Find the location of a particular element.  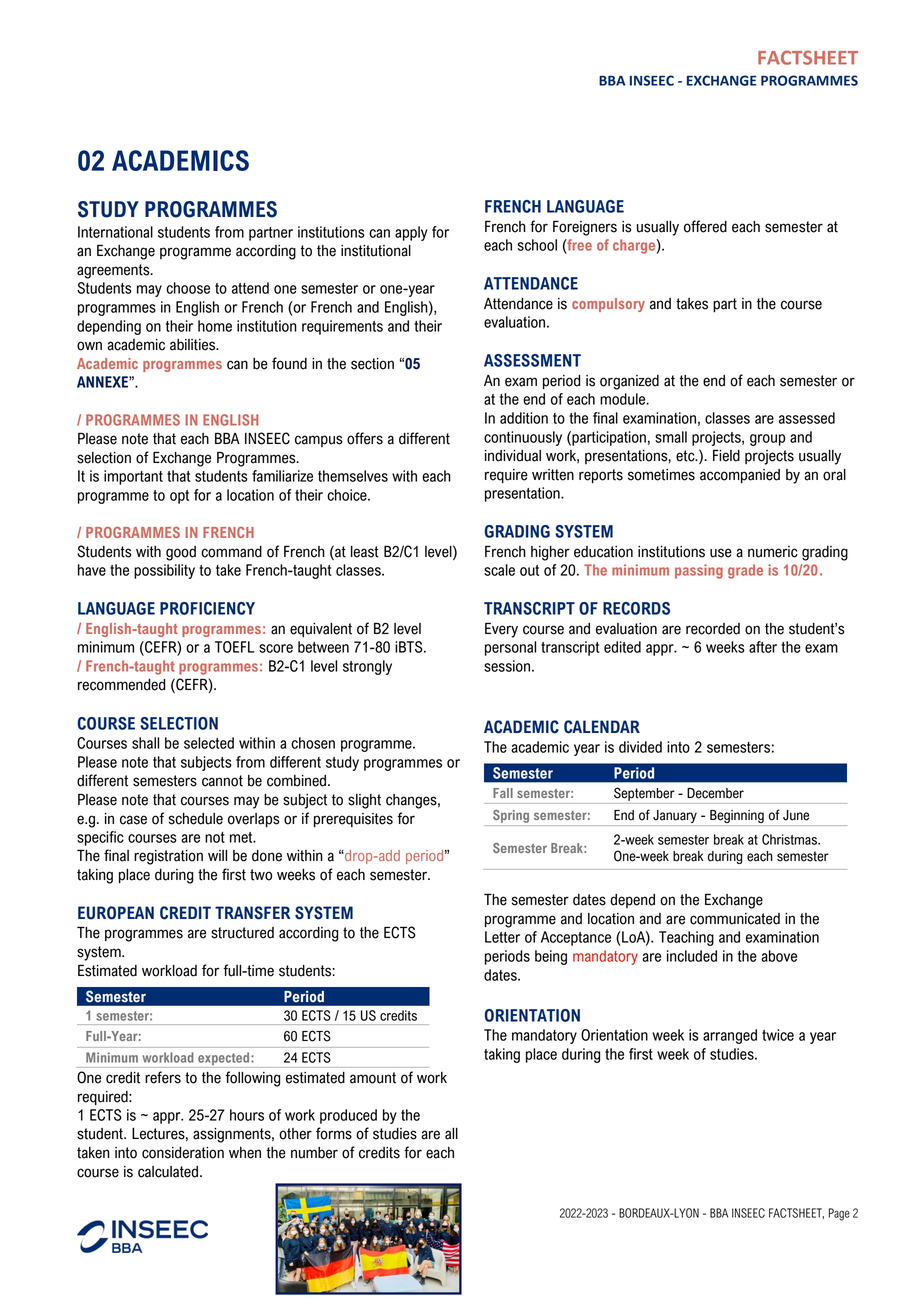

calculated is located at coordinates (168, 1172).
